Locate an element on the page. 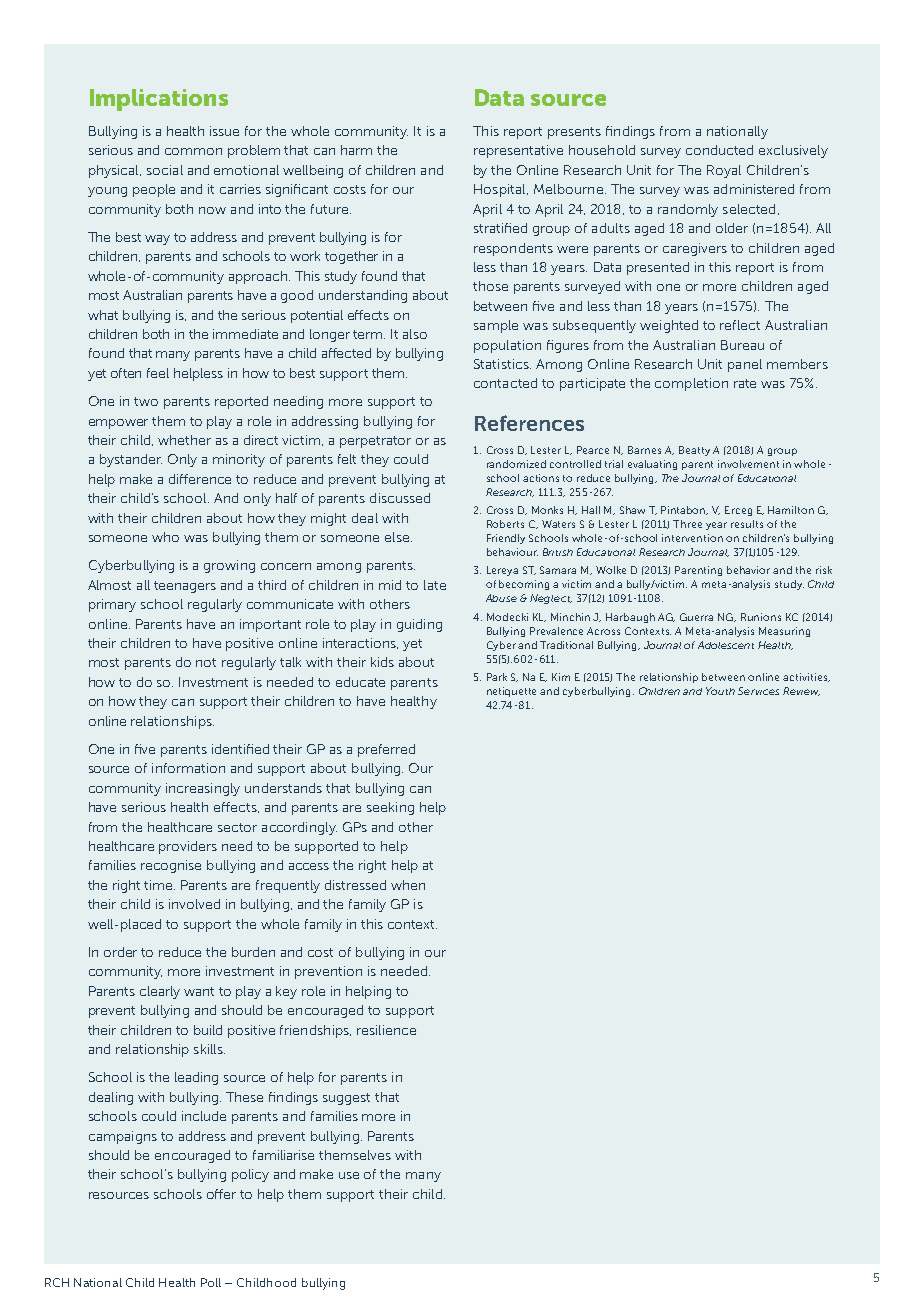 Image resolution: width=924 pixels, height=1308 pixels. Poll is located at coordinates (211, 1282).
